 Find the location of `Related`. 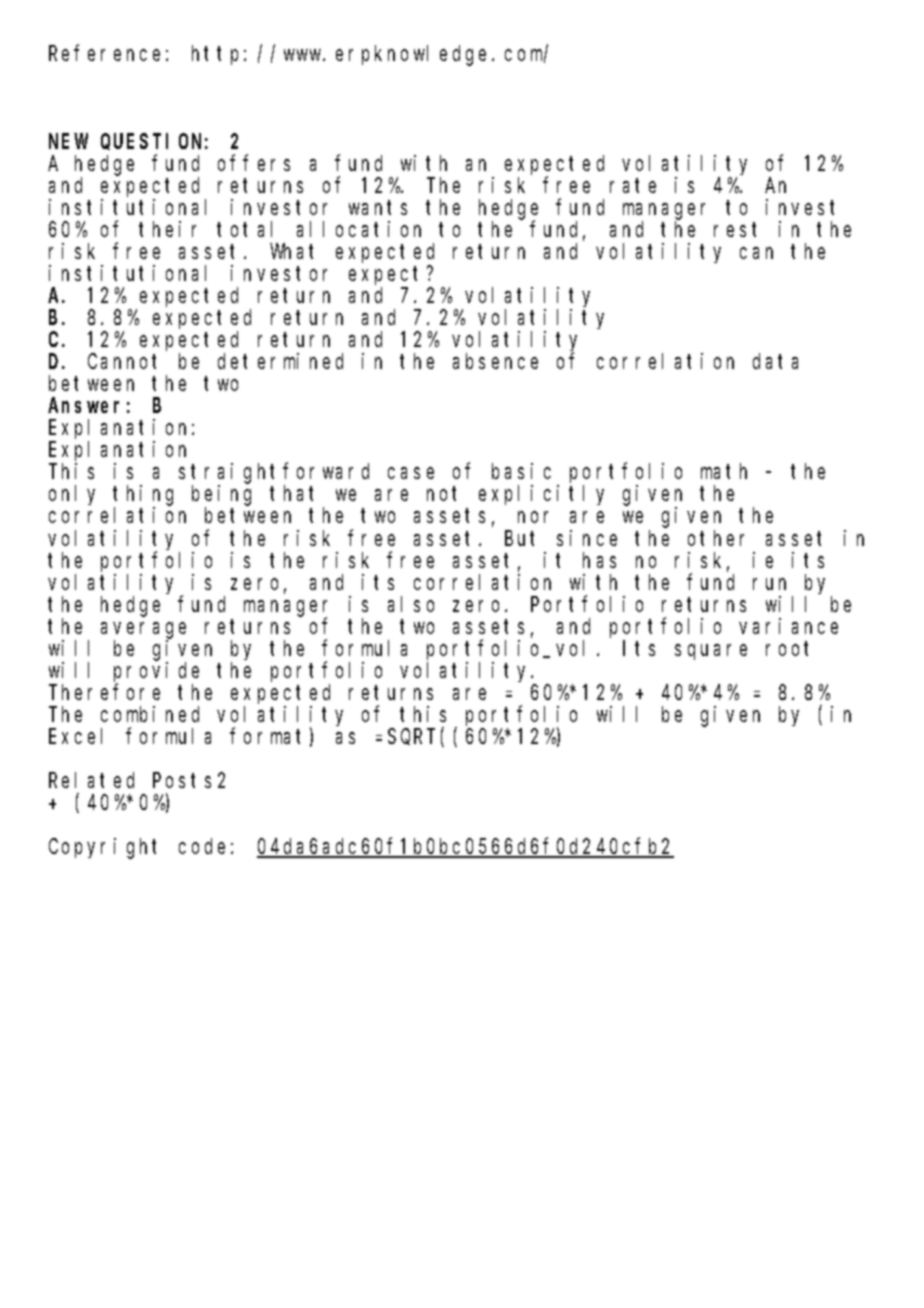

Related is located at coordinates (91, 780).
